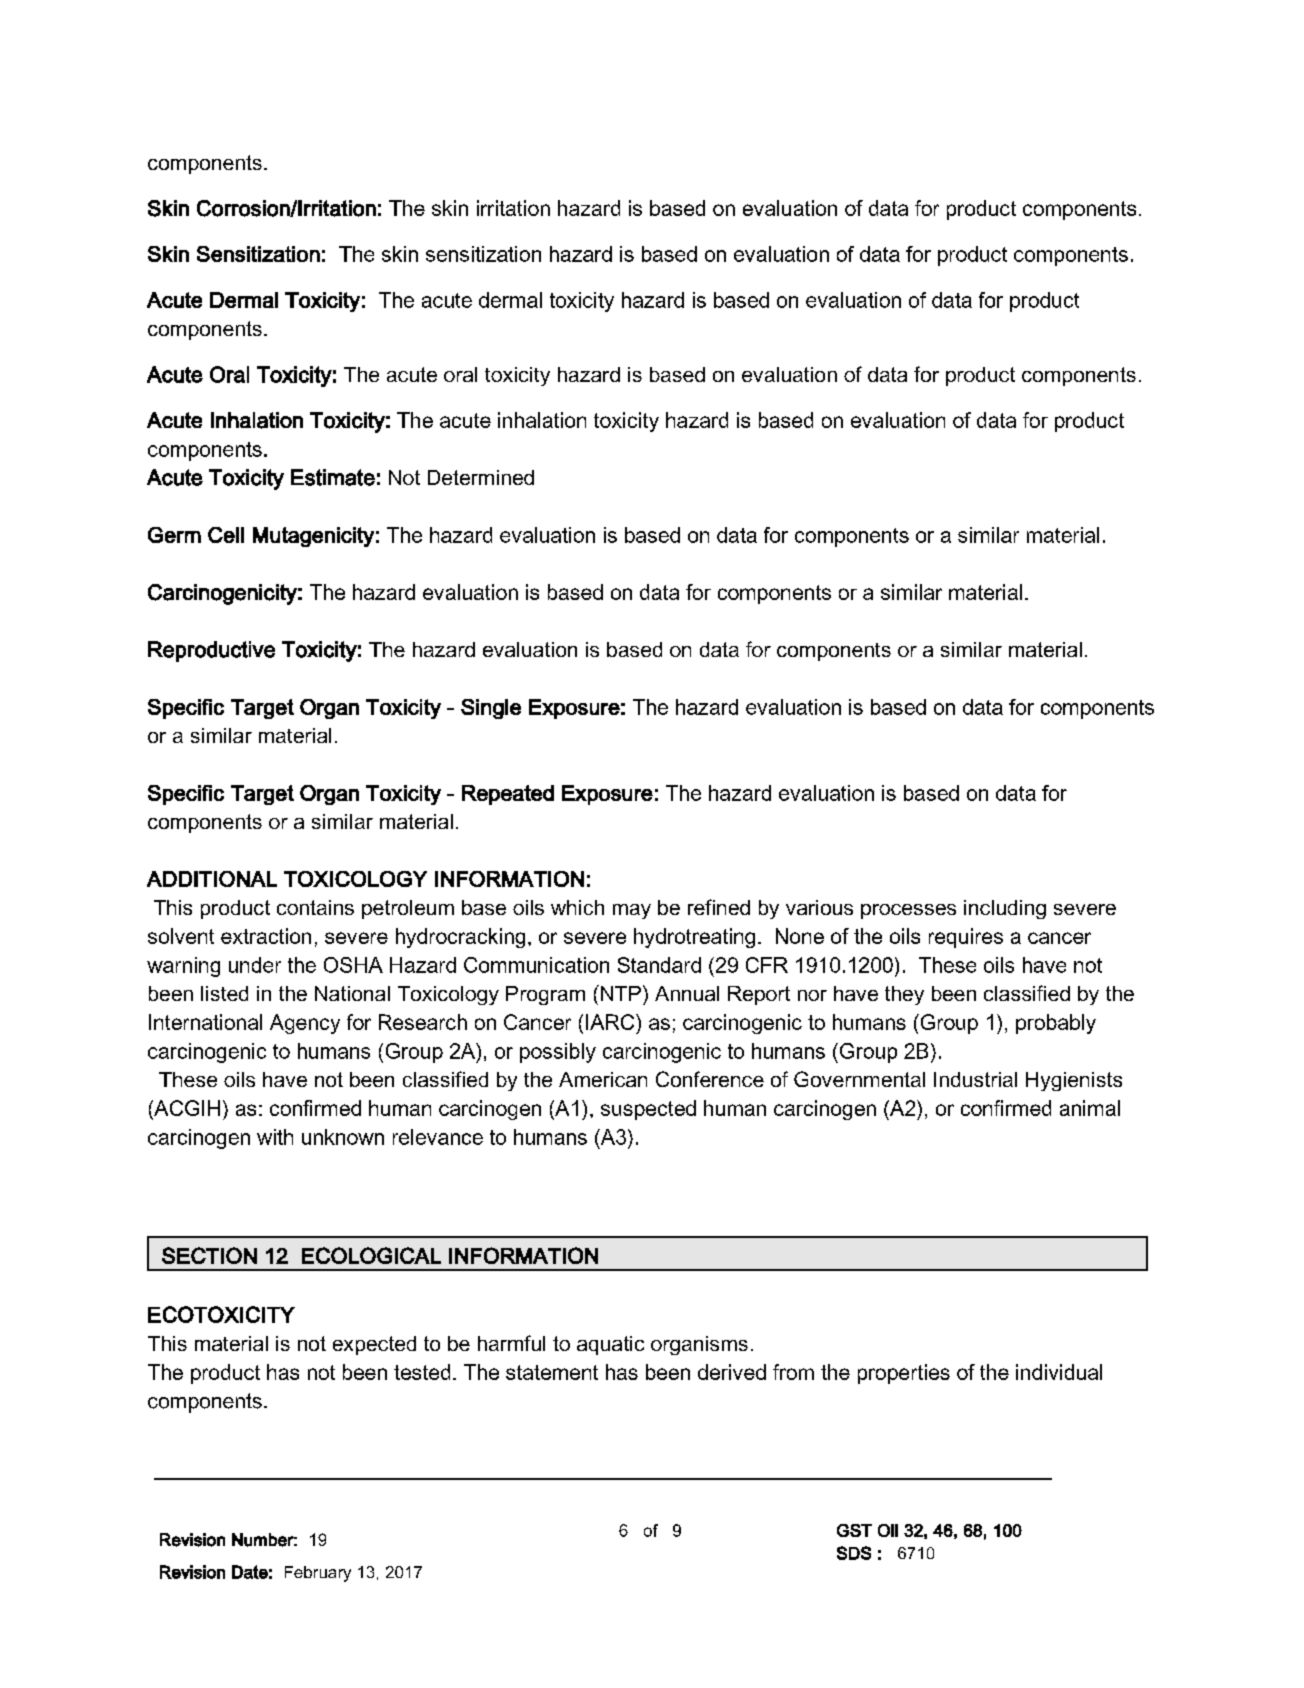  I want to click on SDS, so click(854, 1553).
